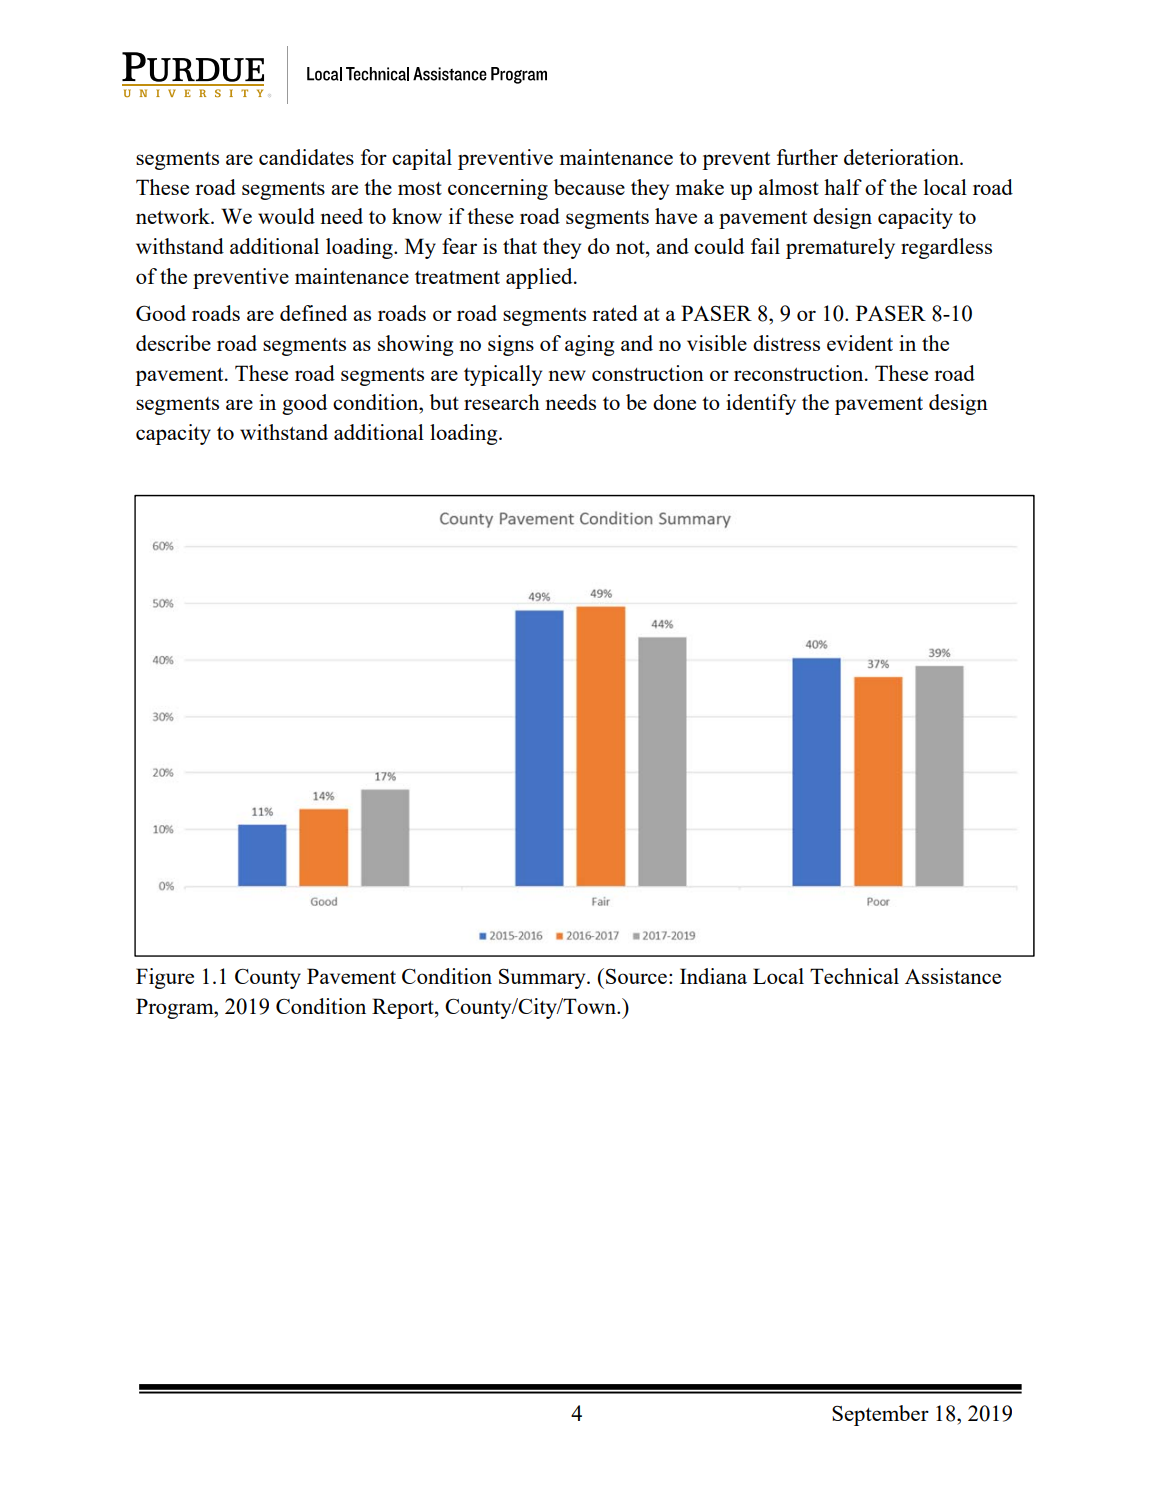 This screenshot has height=1494, width=1154. Describe the element at coordinates (165, 978) in the screenshot. I see `Figure` at that location.
